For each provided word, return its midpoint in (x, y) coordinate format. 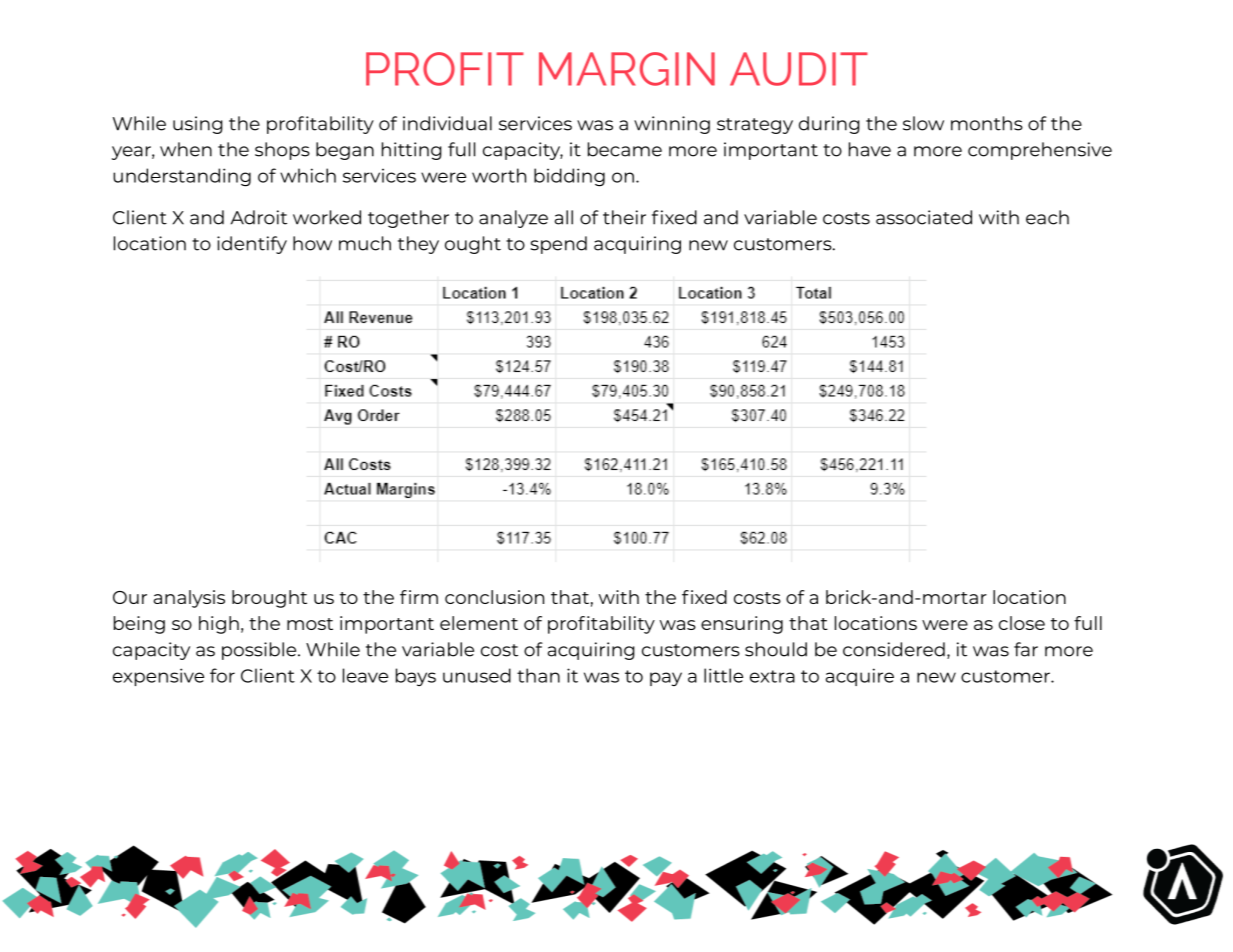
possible (260, 651)
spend (559, 245)
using (198, 125)
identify (252, 245)
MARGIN (627, 69)
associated (924, 217)
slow (923, 123)
